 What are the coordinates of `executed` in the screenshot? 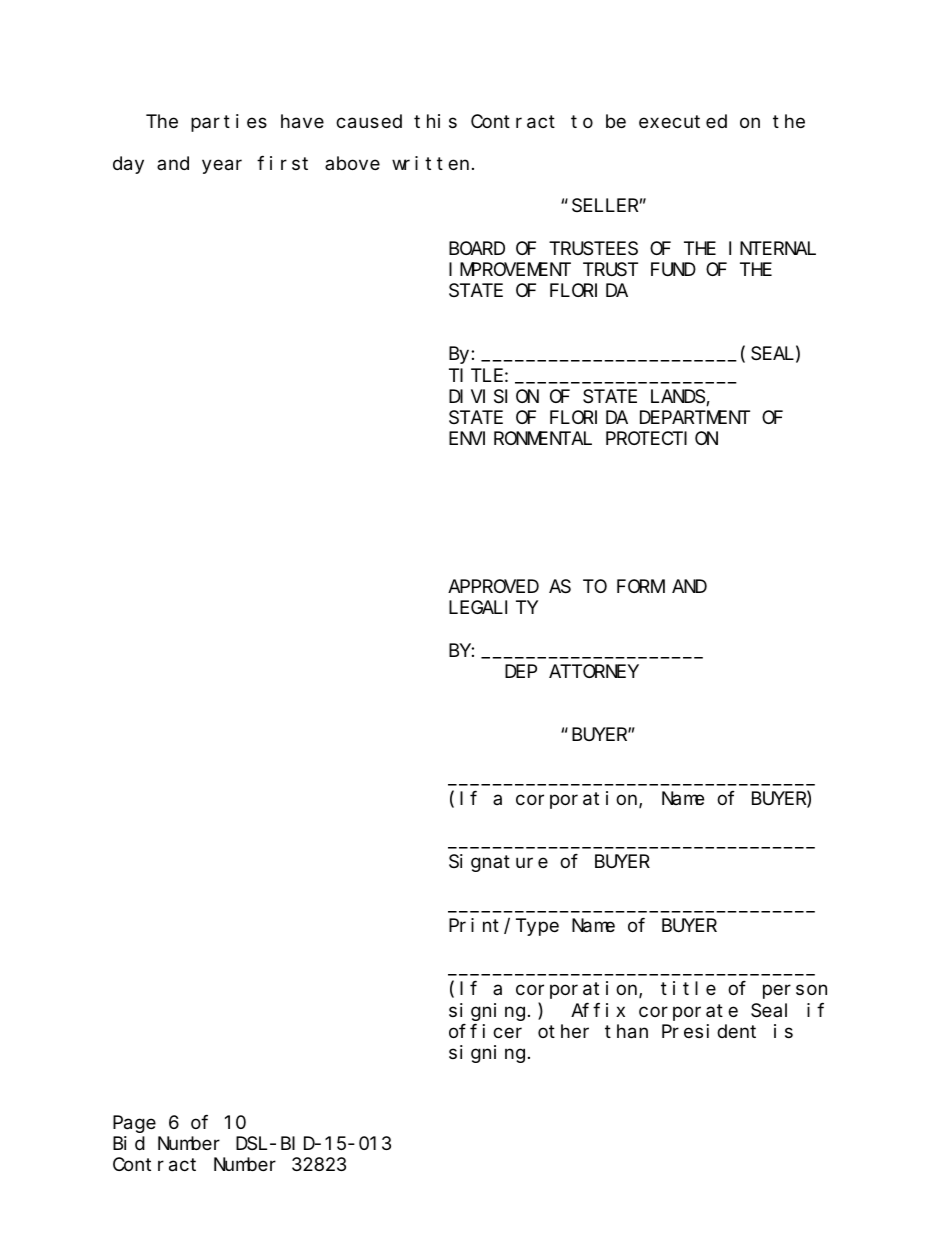 It's located at (683, 121).
